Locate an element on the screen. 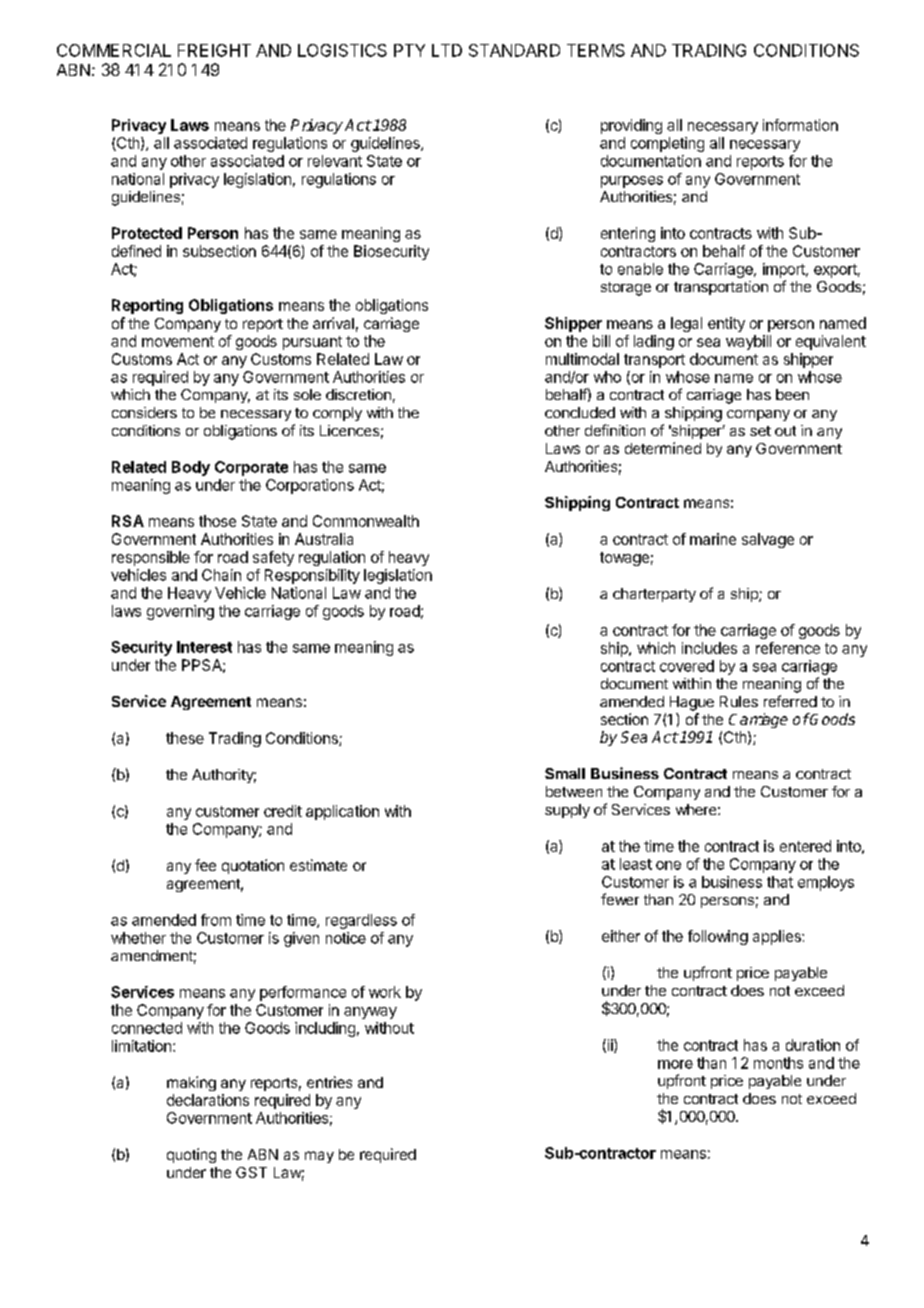 This screenshot has width=924, height=1308. information is located at coordinates (800, 125).
